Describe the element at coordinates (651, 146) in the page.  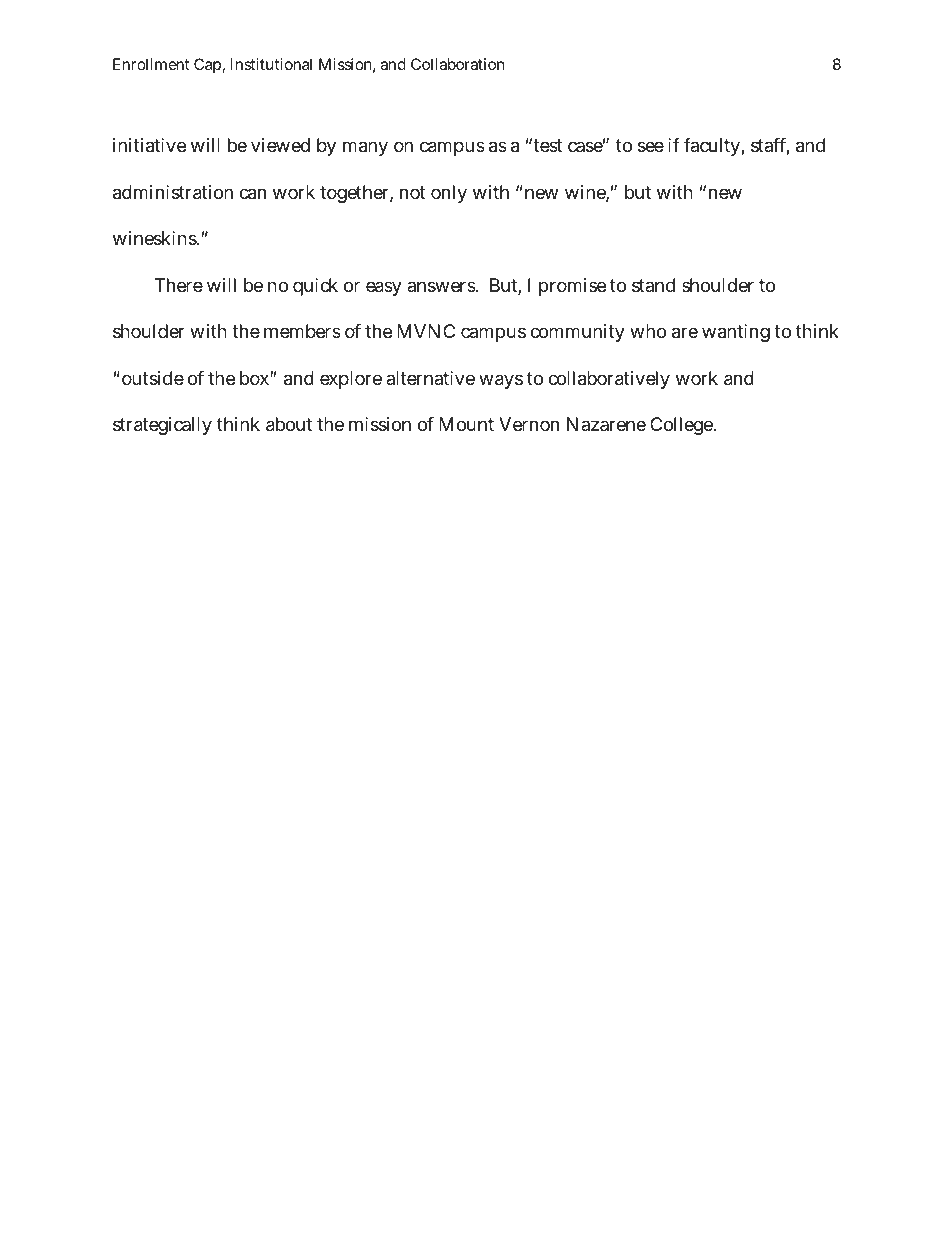
I see `see` at that location.
